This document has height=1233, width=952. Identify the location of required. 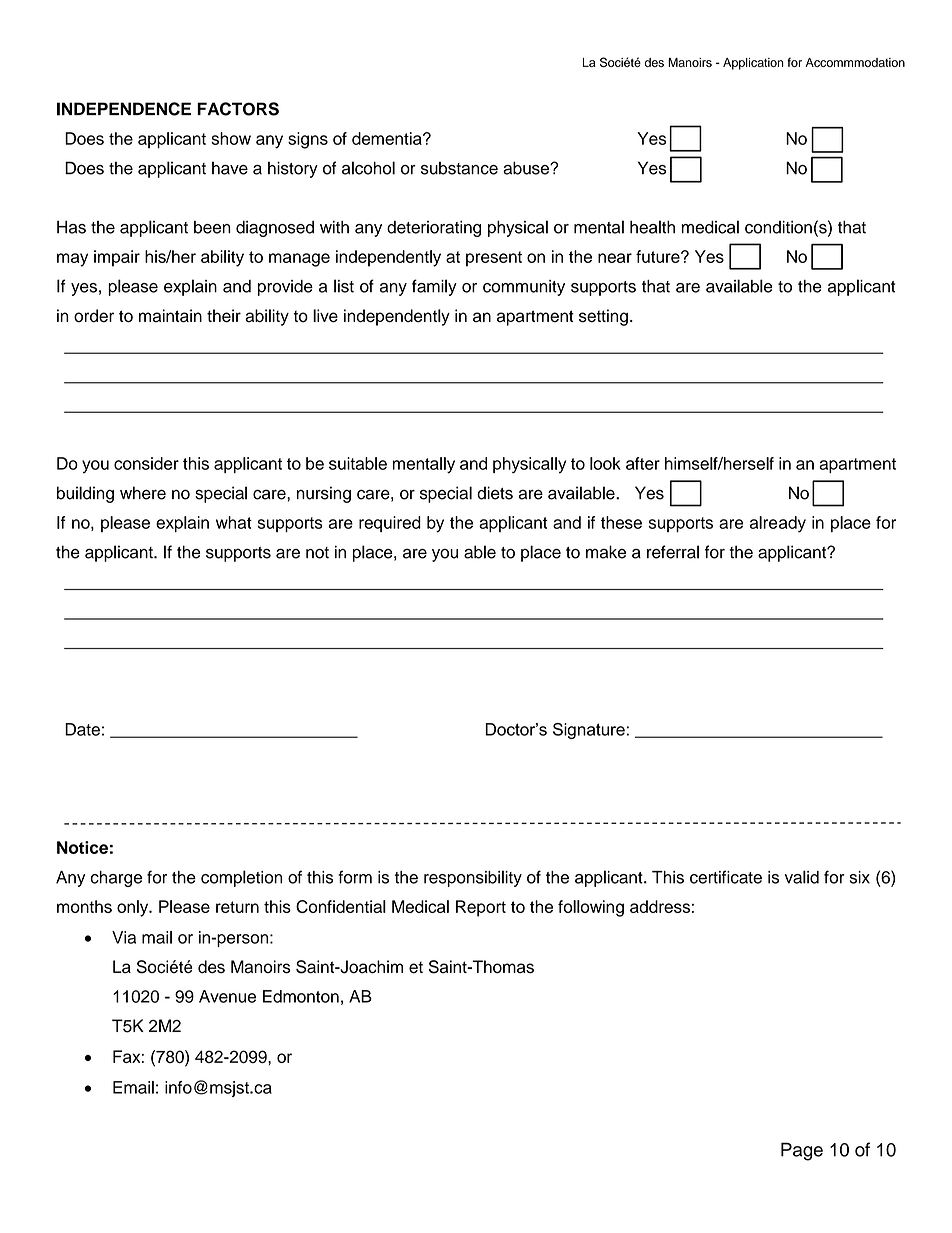
(390, 524).
